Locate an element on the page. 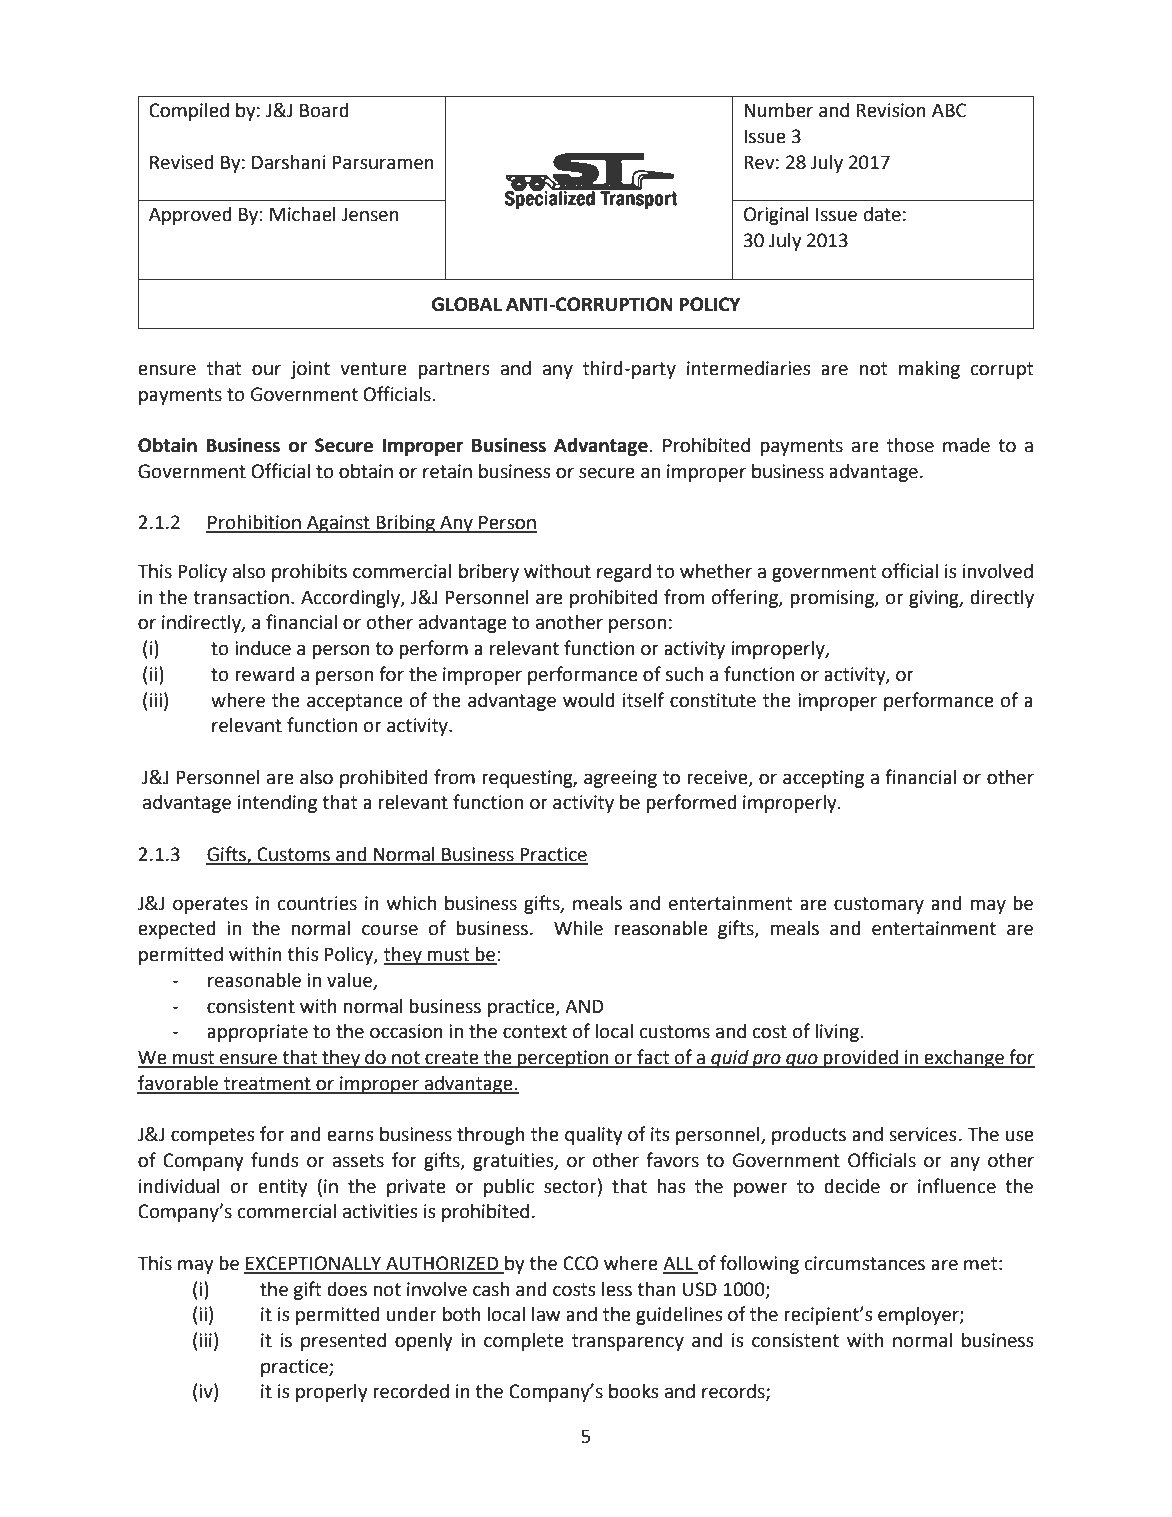 This page has width=1172, height=1517. intending is located at coordinates (277, 804).
